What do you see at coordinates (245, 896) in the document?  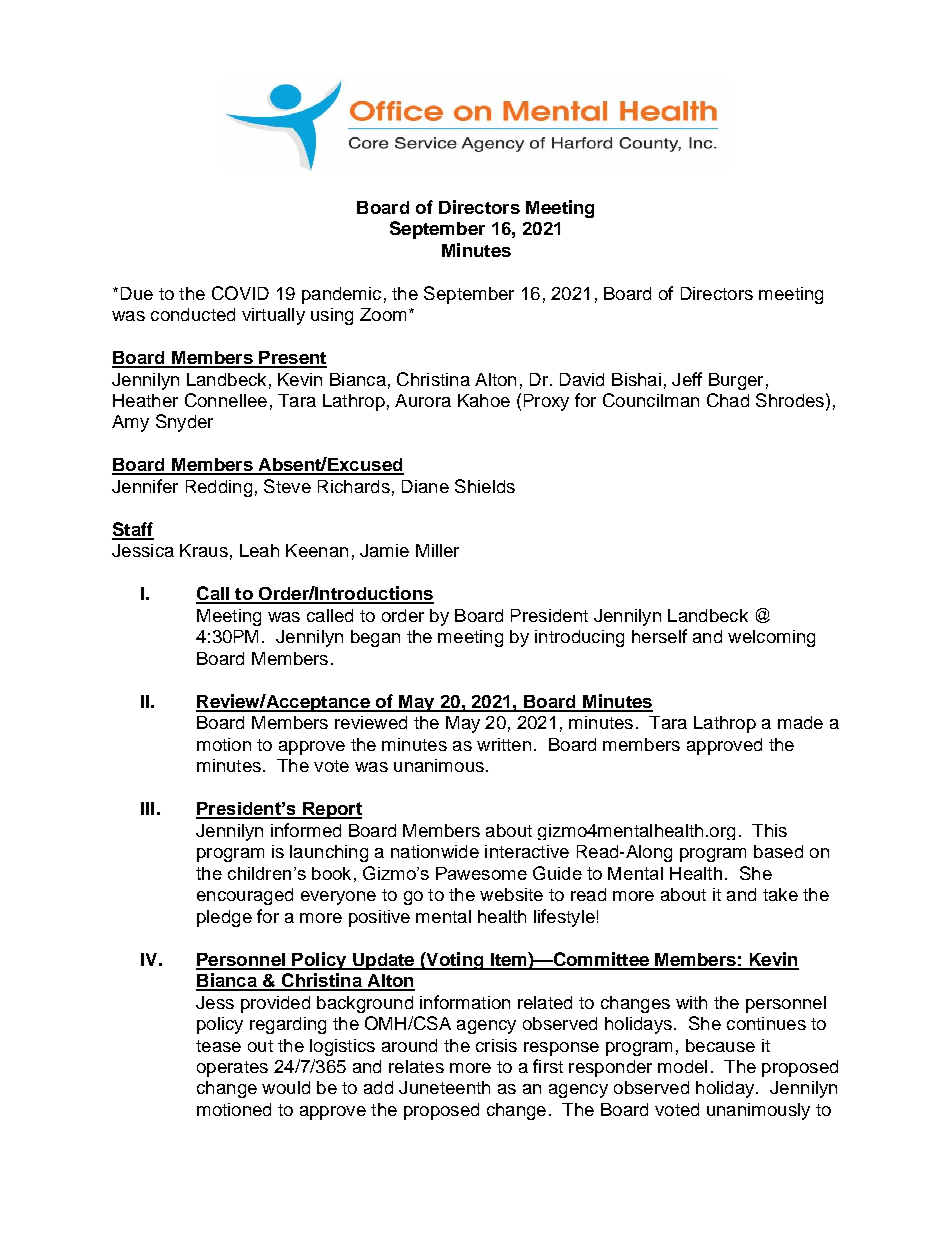 I see `encouraged` at bounding box center [245, 896].
